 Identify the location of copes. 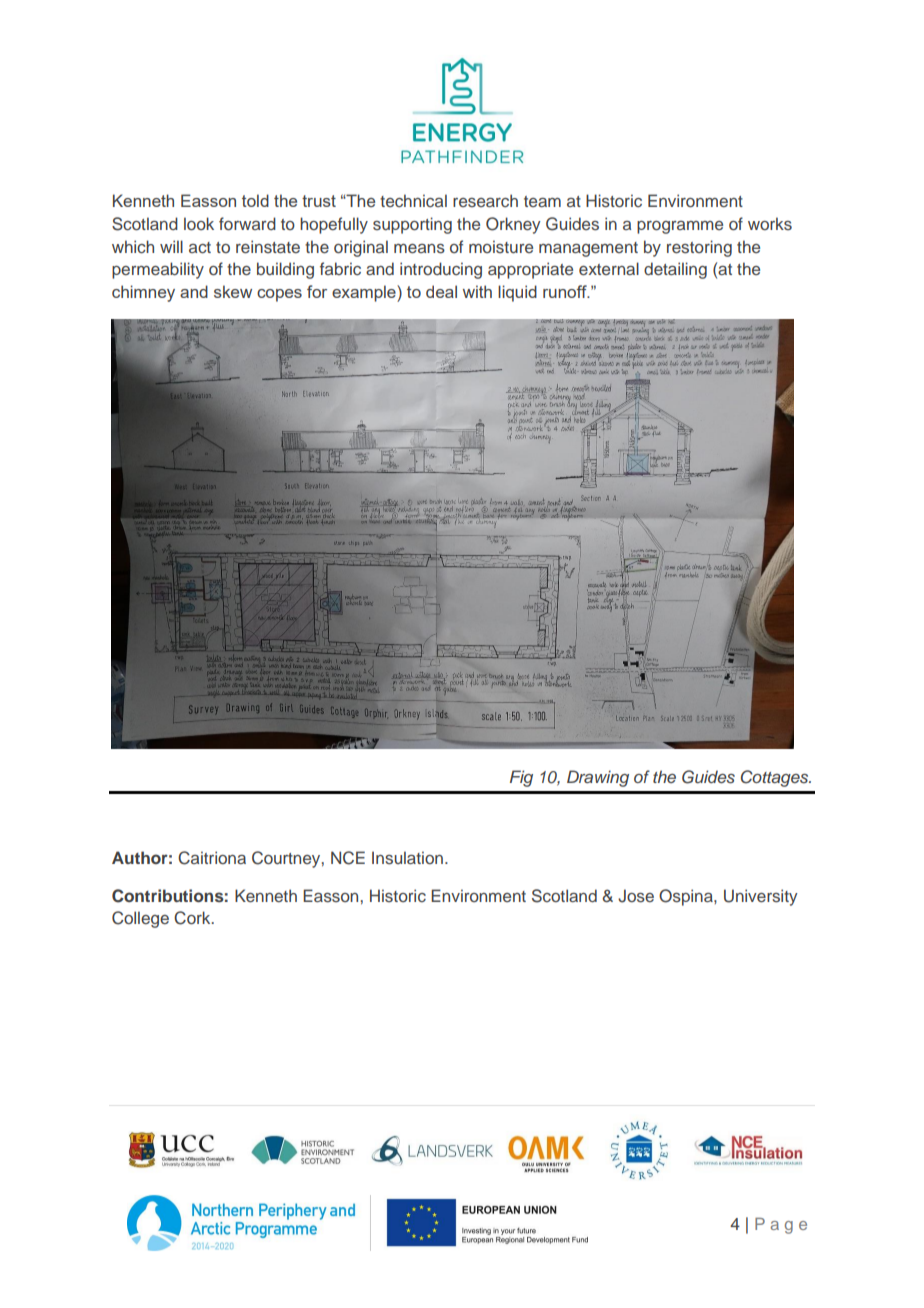
(279, 295).
